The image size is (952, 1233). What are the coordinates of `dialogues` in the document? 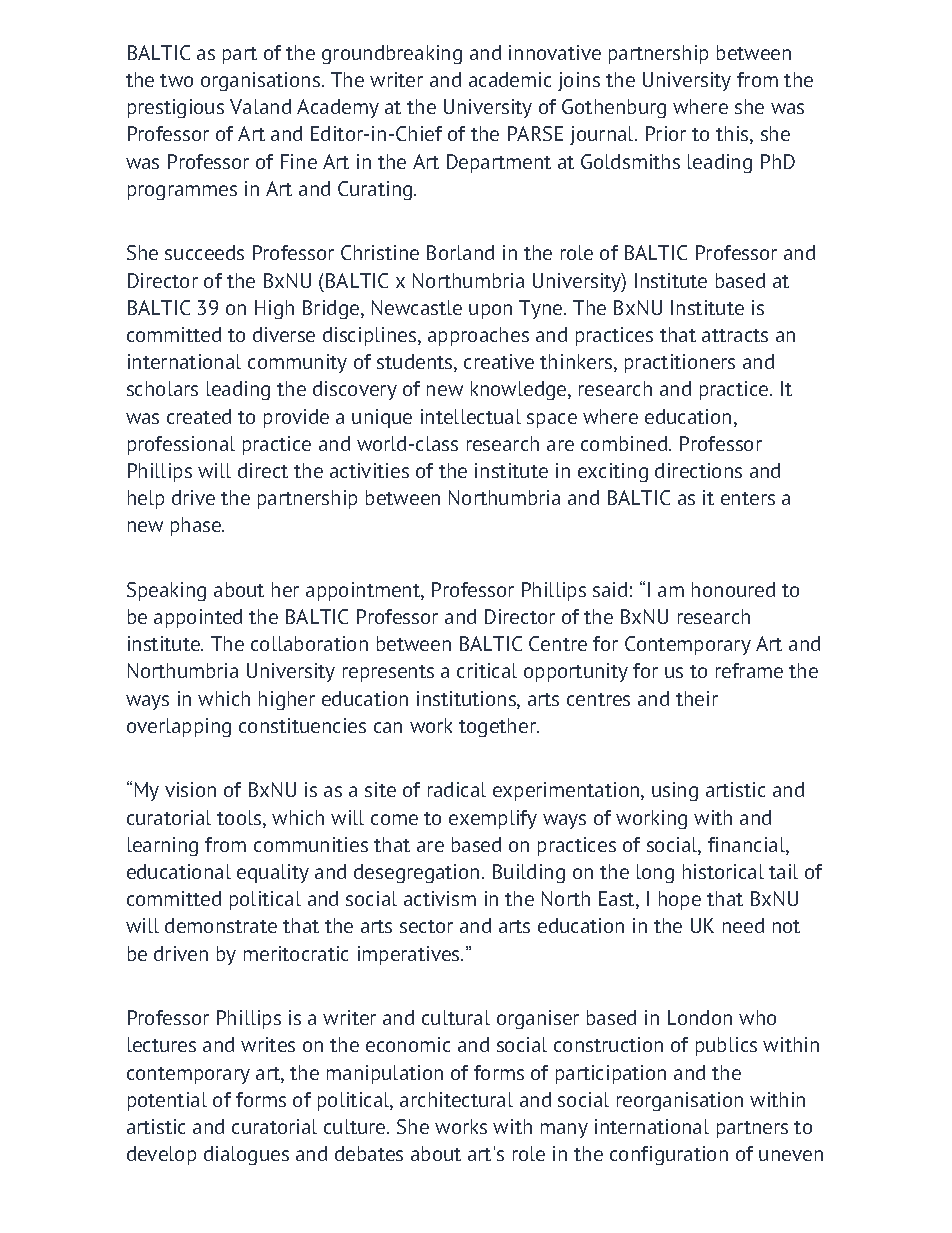 It's located at (246, 1155).
